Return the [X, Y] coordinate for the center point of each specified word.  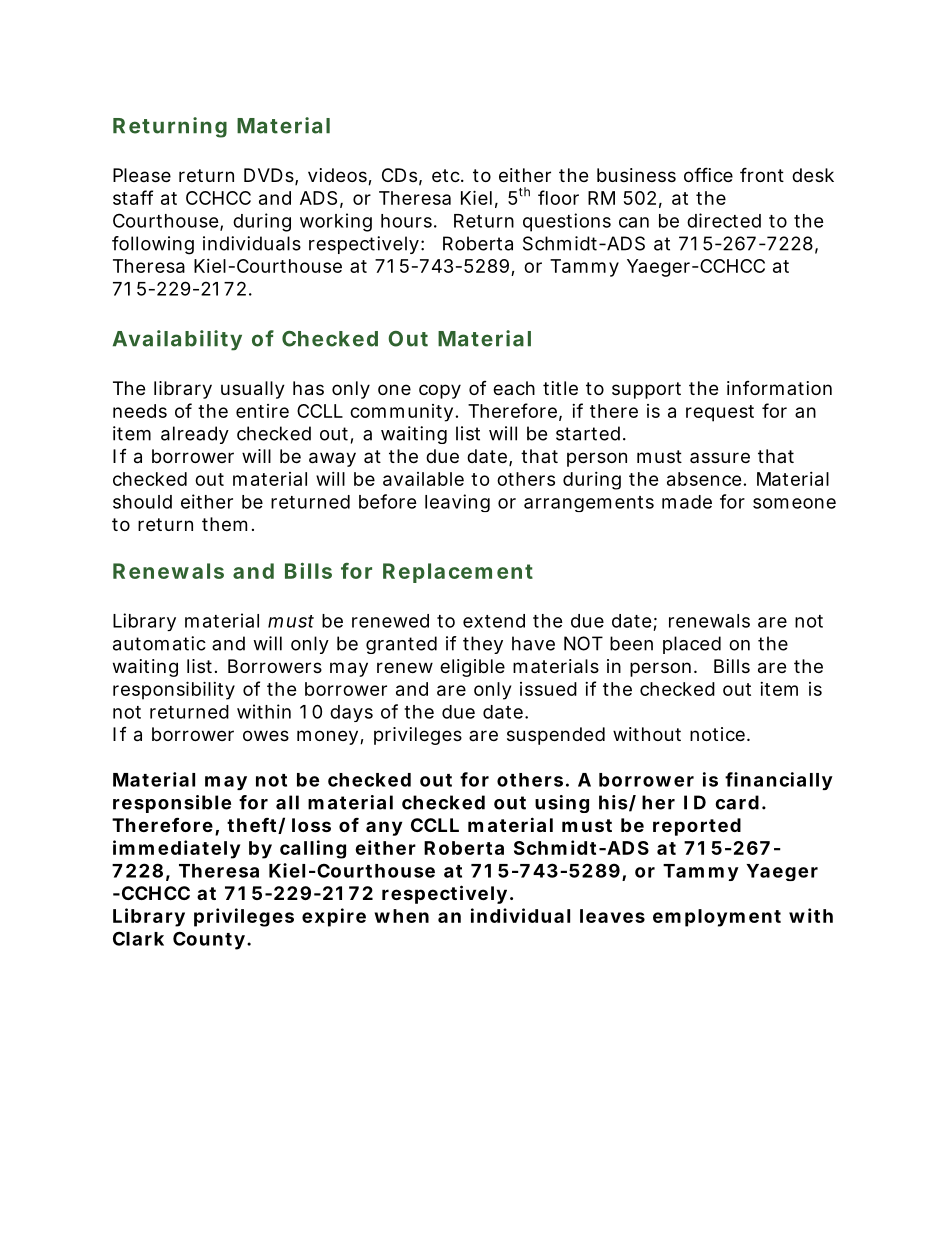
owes [266, 735]
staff [133, 197]
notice [717, 734]
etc [447, 175]
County [209, 940]
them [224, 524]
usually [253, 390]
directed [724, 220]
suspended [556, 736]
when [402, 916]
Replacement [458, 573]
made [687, 502]
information [779, 388]
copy [440, 391]
